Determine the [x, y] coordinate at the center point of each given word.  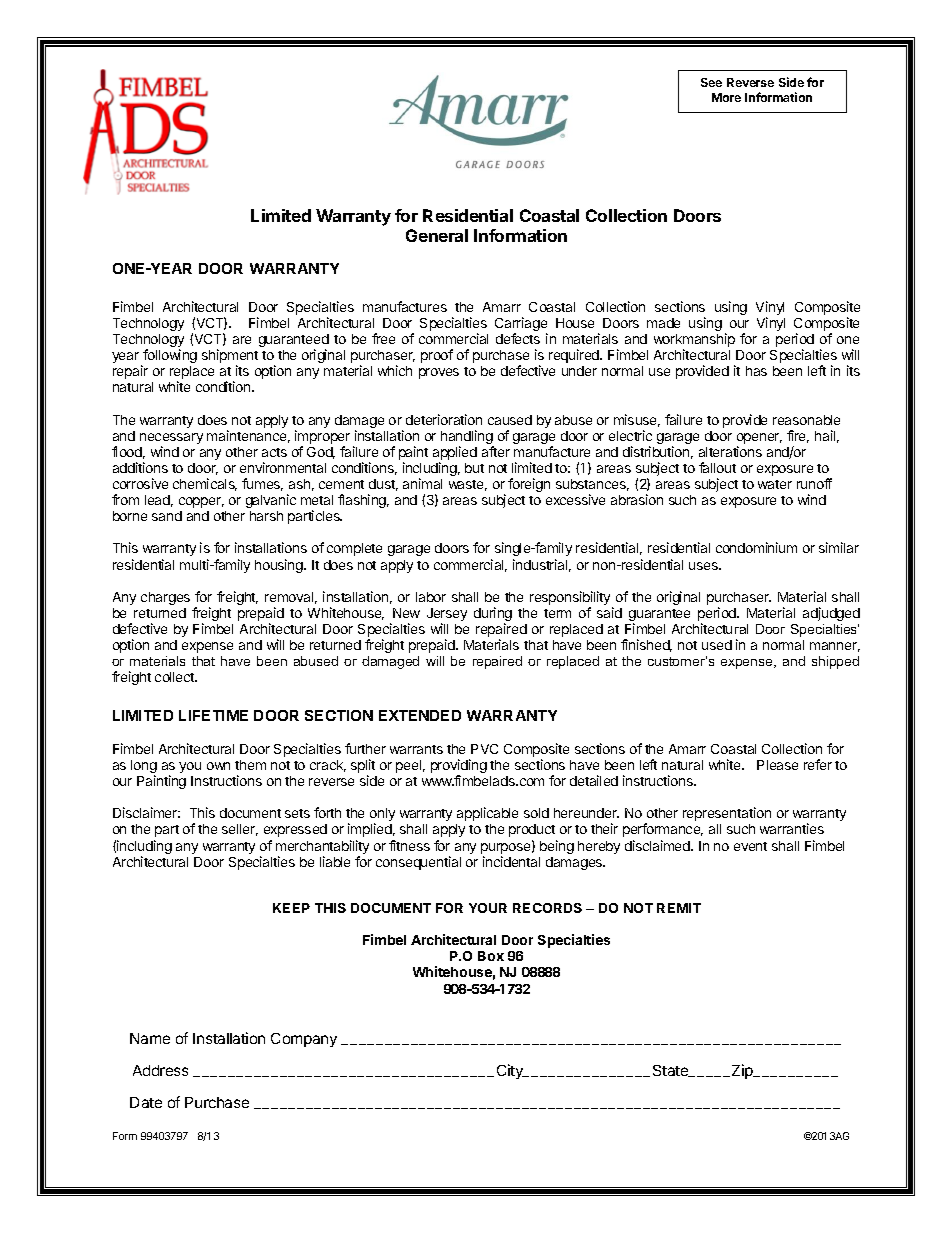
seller [240, 830]
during [493, 615]
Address [160, 1070]
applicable [487, 814]
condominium [756, 547]
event [750, 846]
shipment [230, 357]
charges [165, 598]
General [437, 235]
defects [518, 338]
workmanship [694, 341]
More [726, 97]
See [711, 82]
